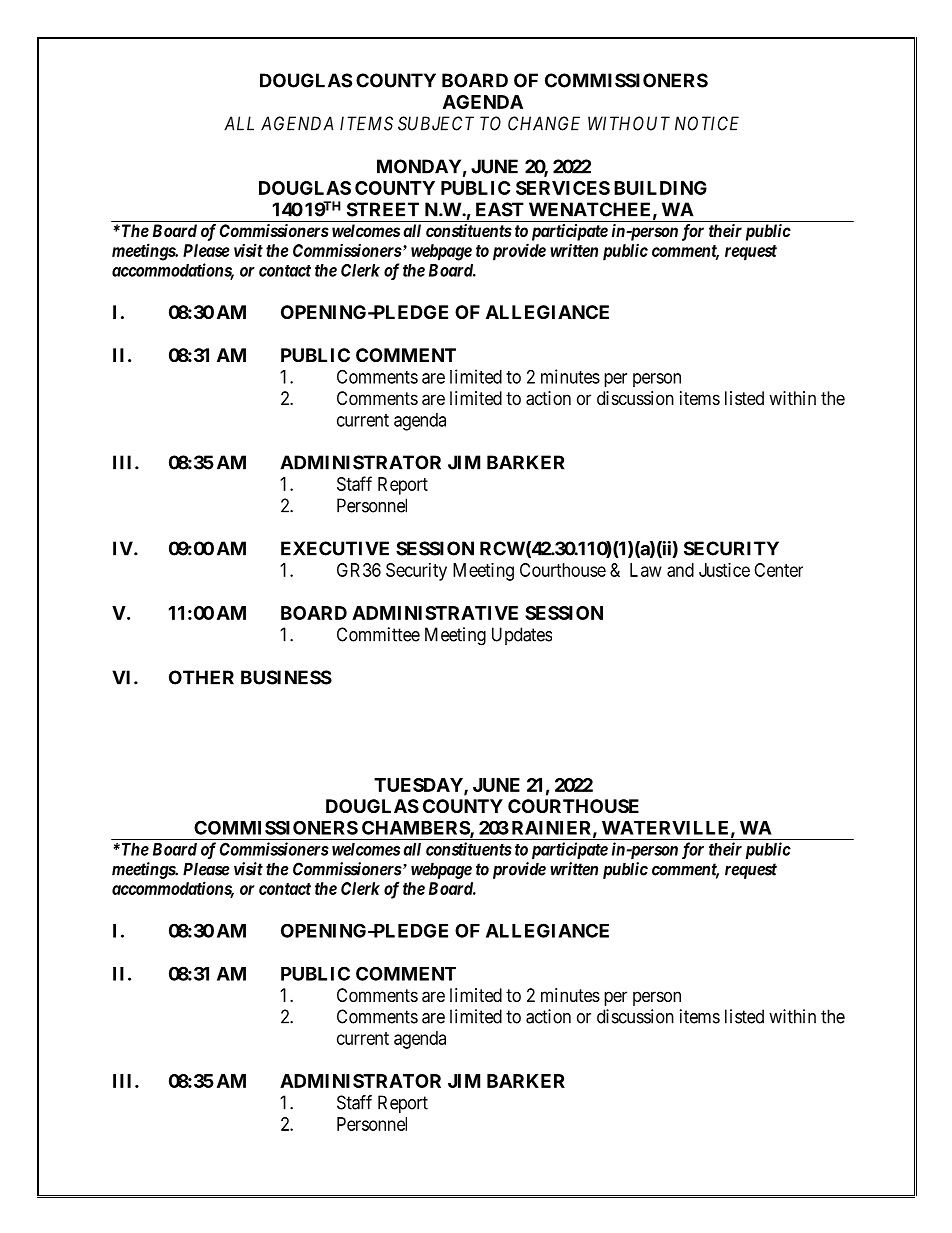 The width and height of the screenshot is (952, 1233). Describe the element at coordinates (707, 123) in the screenshot. I see `NOTICE` at that location.
